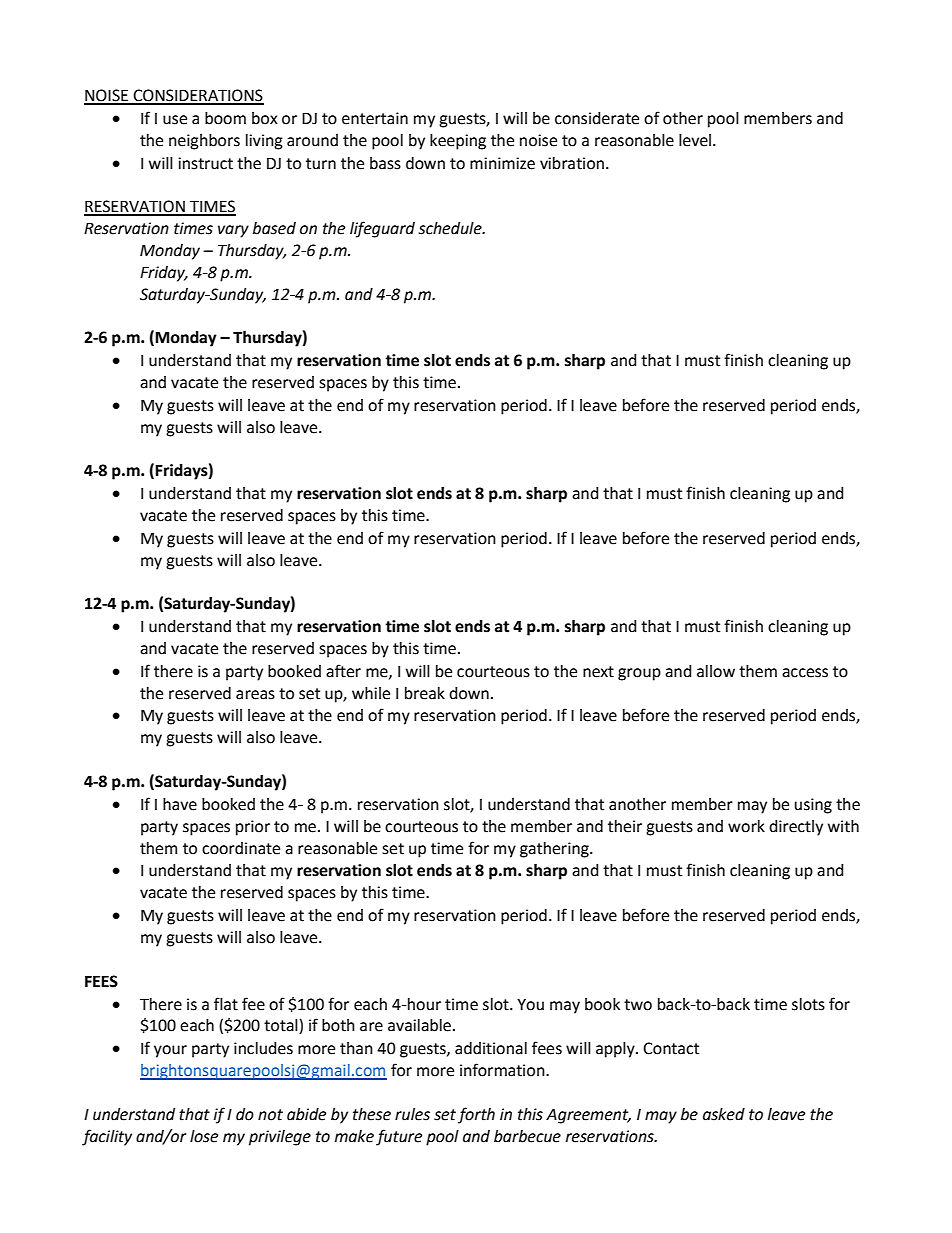 This screenshot has height=1233, width=952. Describe the element at coordinates (180, 804) in the screenshot. I see `have` at that location.
